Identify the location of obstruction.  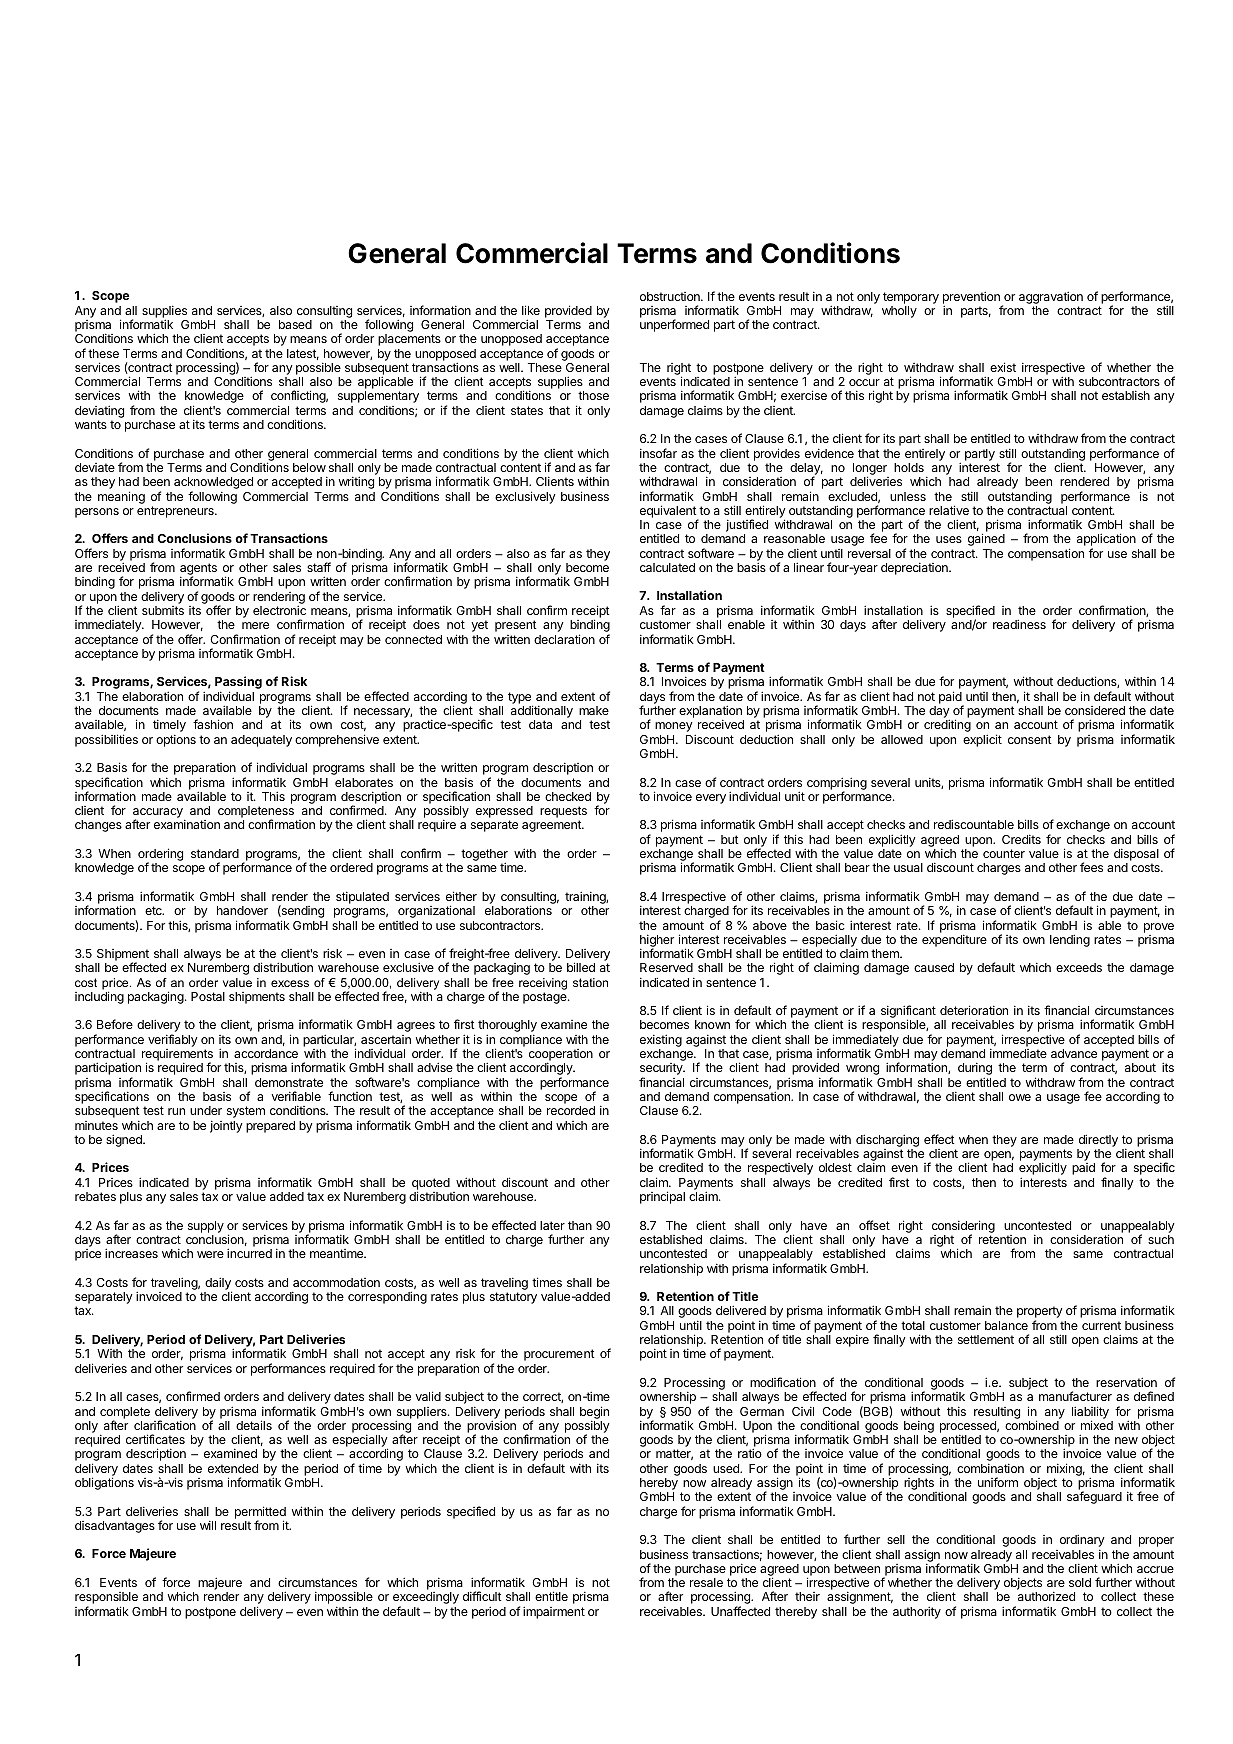
(671, 296).
